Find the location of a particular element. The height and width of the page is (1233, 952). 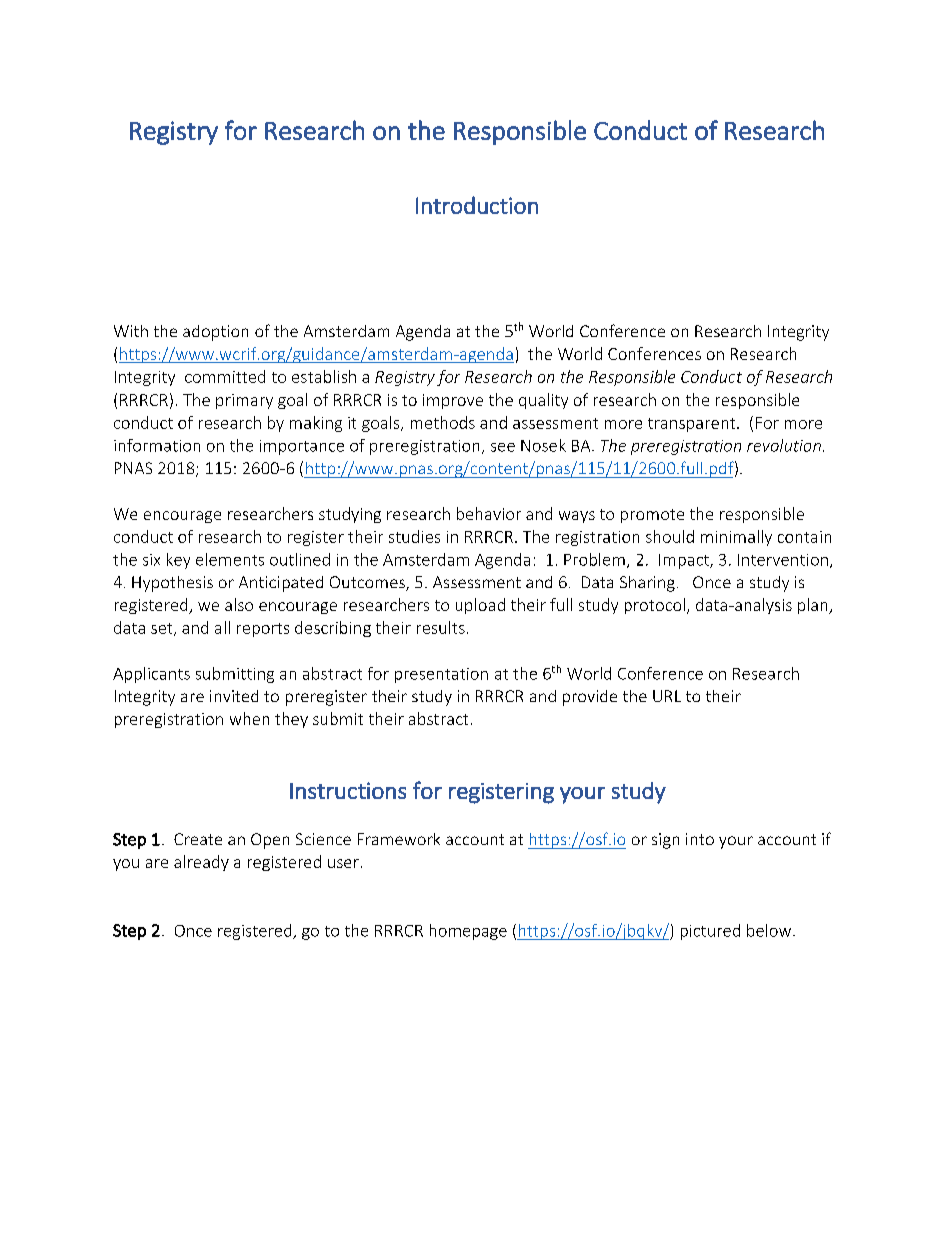

already is located at coordinates (201, 863).
